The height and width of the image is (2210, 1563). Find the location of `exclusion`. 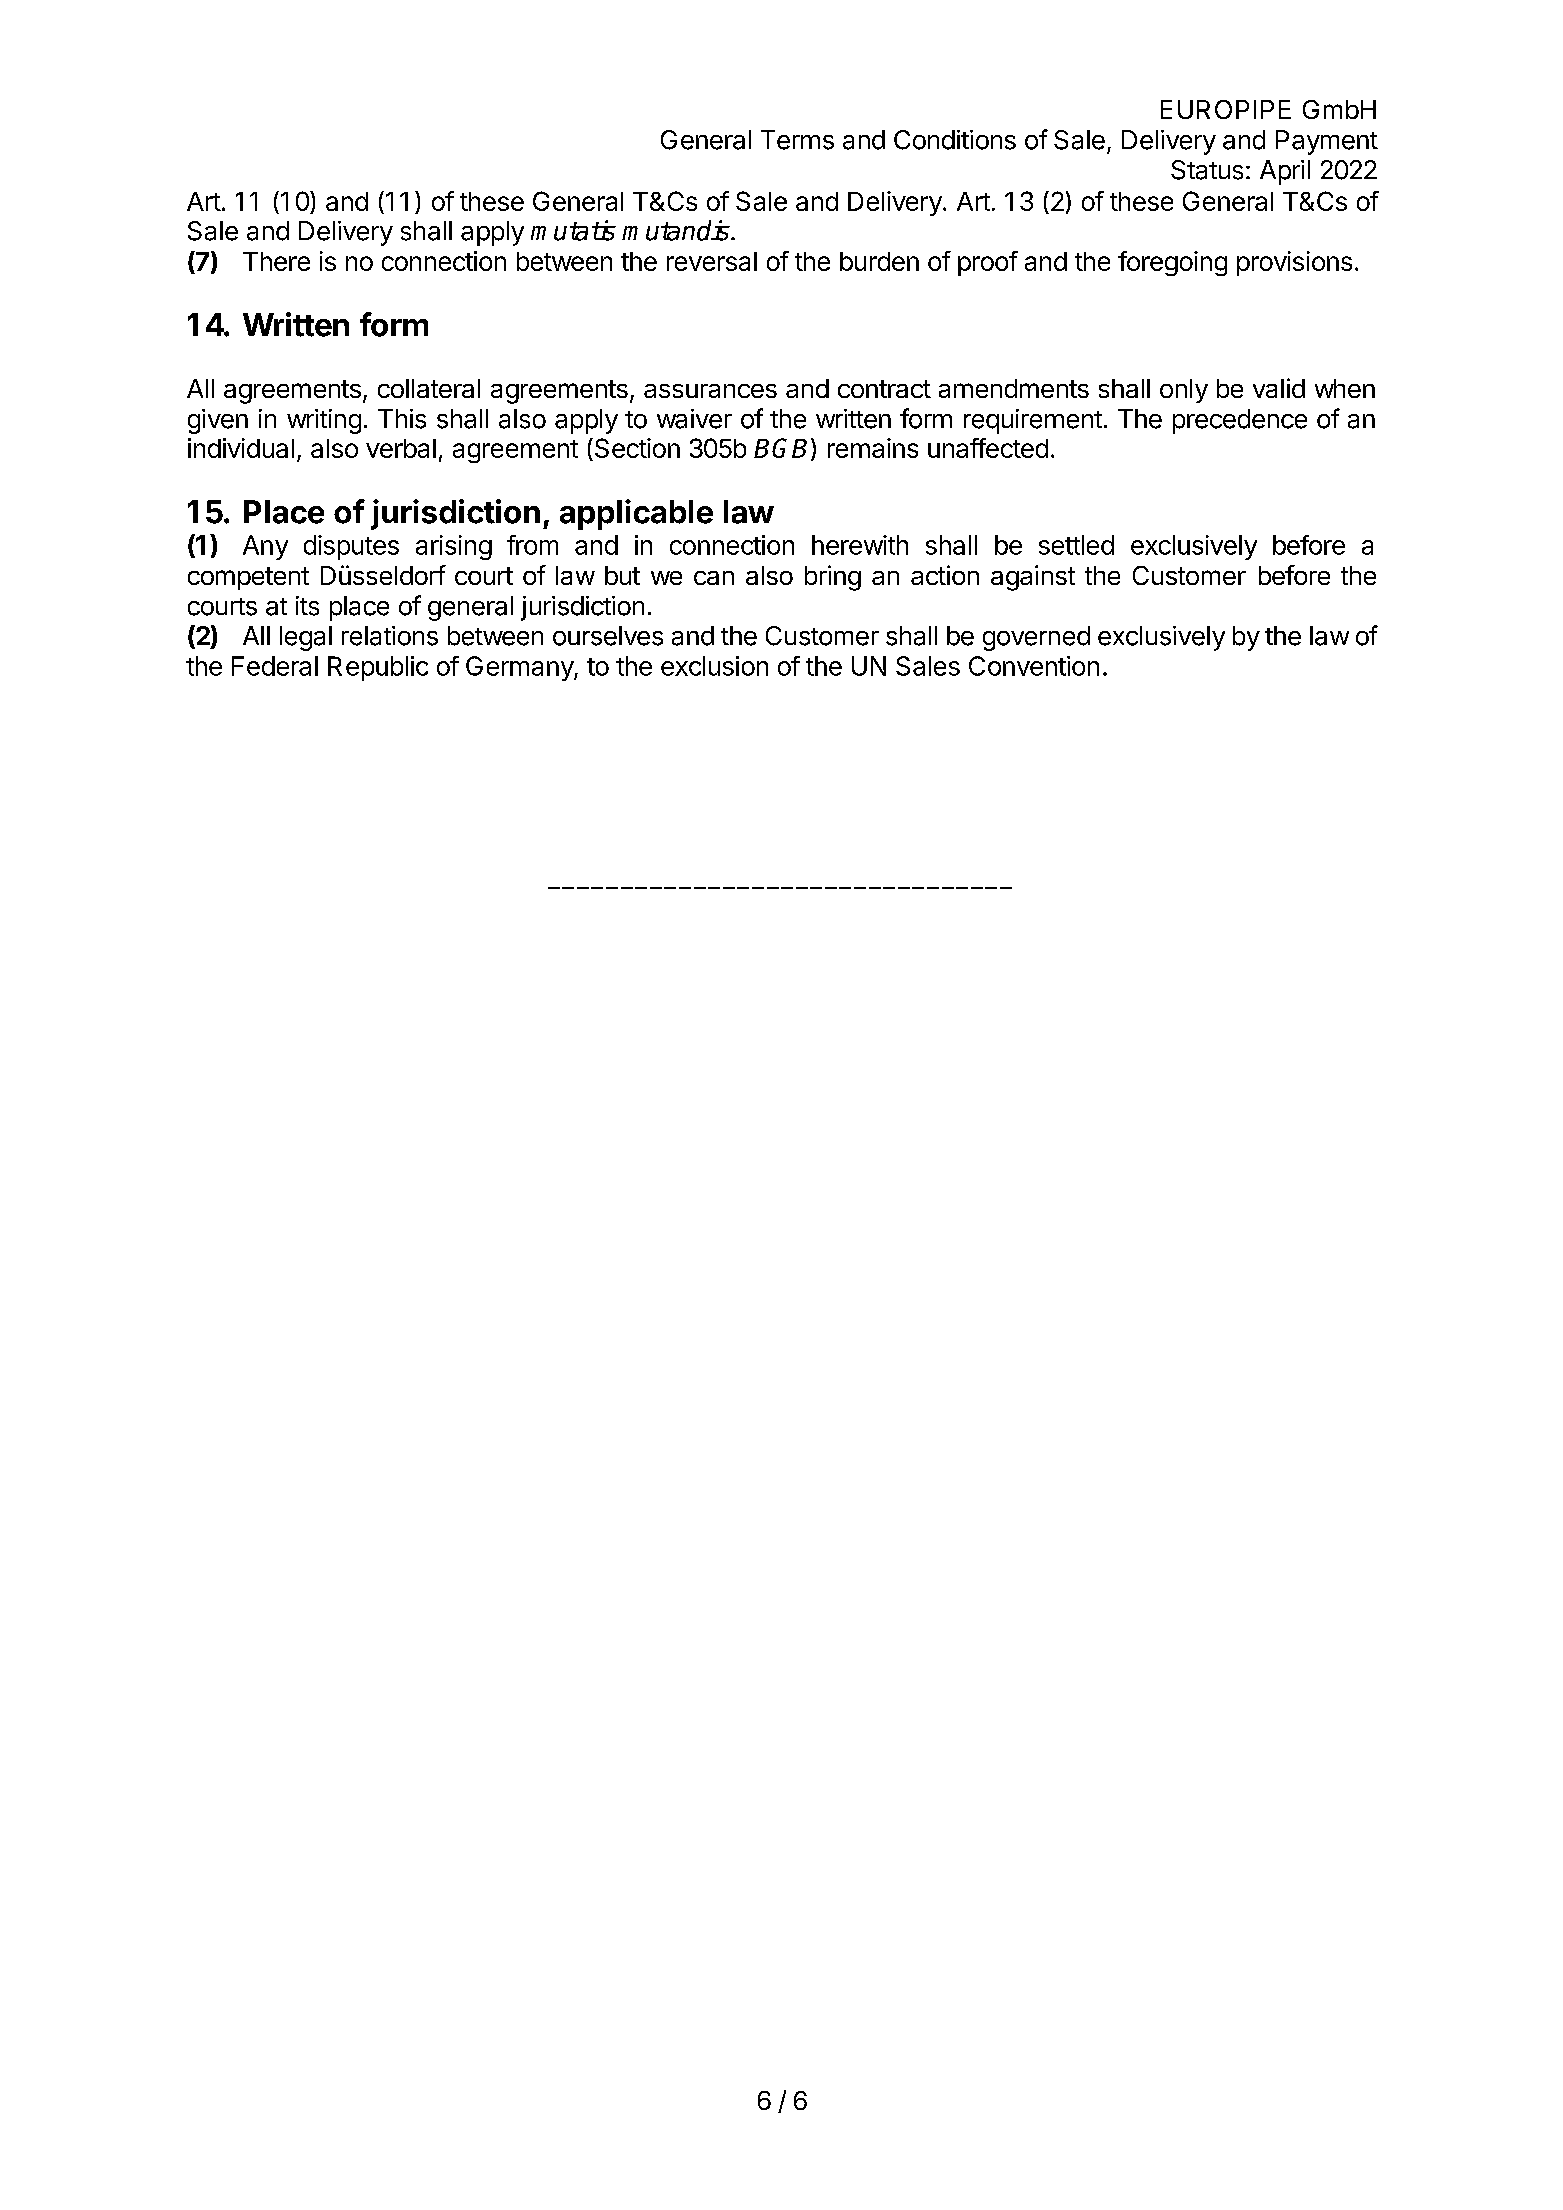

exclusion is located at coordinates (714, 666).
